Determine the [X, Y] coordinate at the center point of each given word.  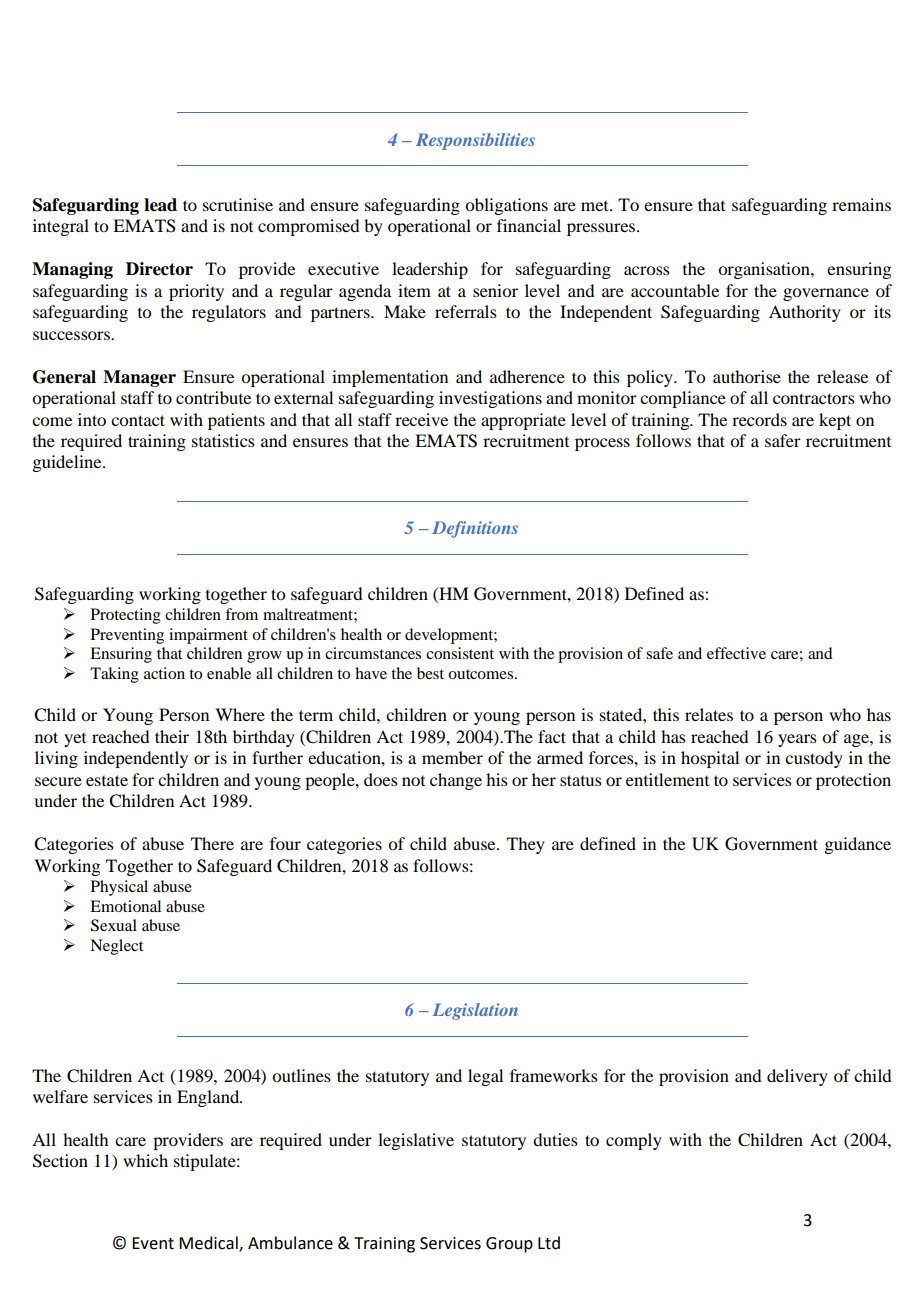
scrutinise [238, 204]
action [164, 673]
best [430, 673]
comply [634, 1141]
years [797, 740]
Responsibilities [475, 141]
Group [509, 1245]
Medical [209, 1243]
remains [861, 204]
